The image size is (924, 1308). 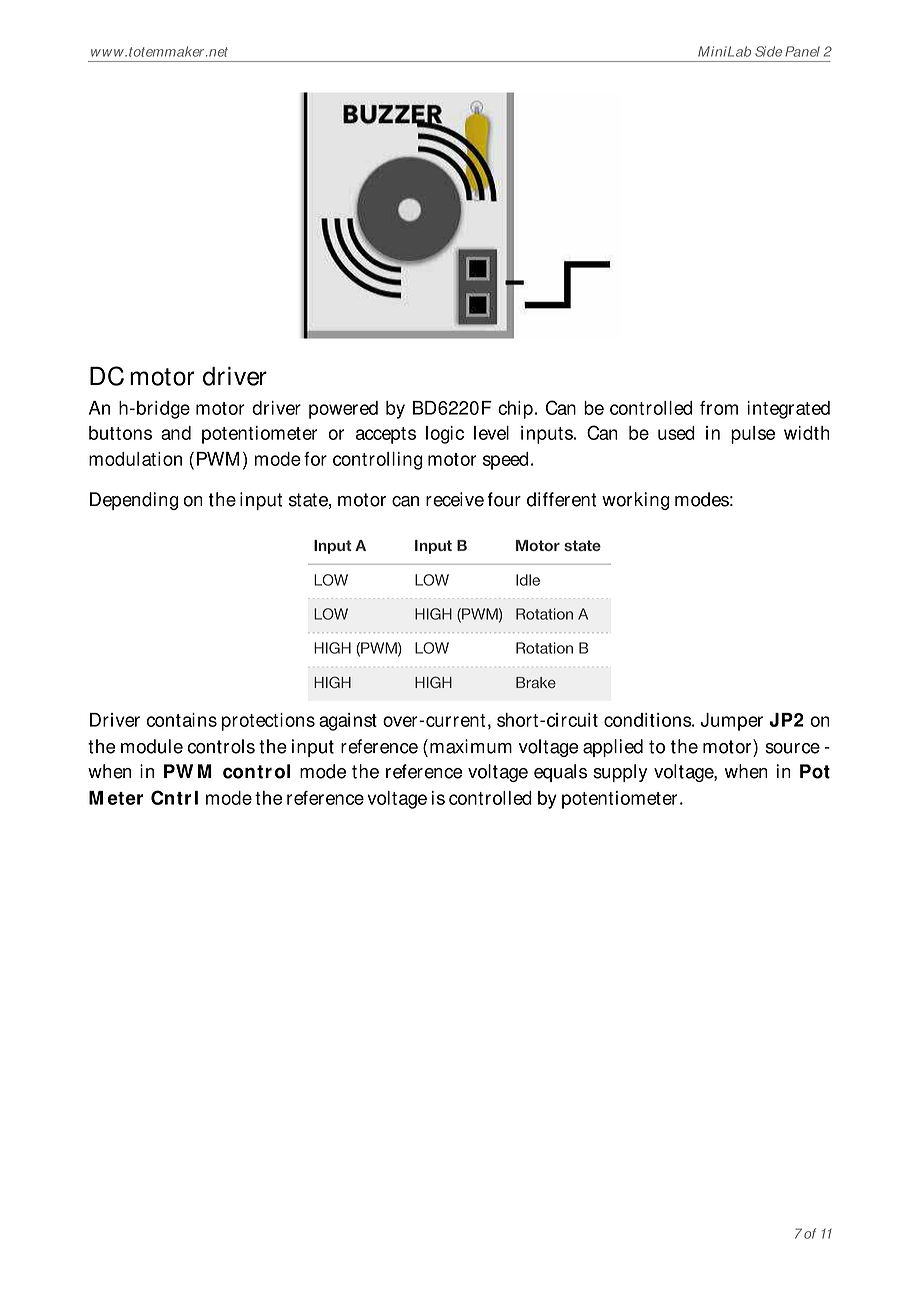 What do you see at coordinates (455, 499) in the screenshot?
I see `receive` at bounding box center [455, 499].
